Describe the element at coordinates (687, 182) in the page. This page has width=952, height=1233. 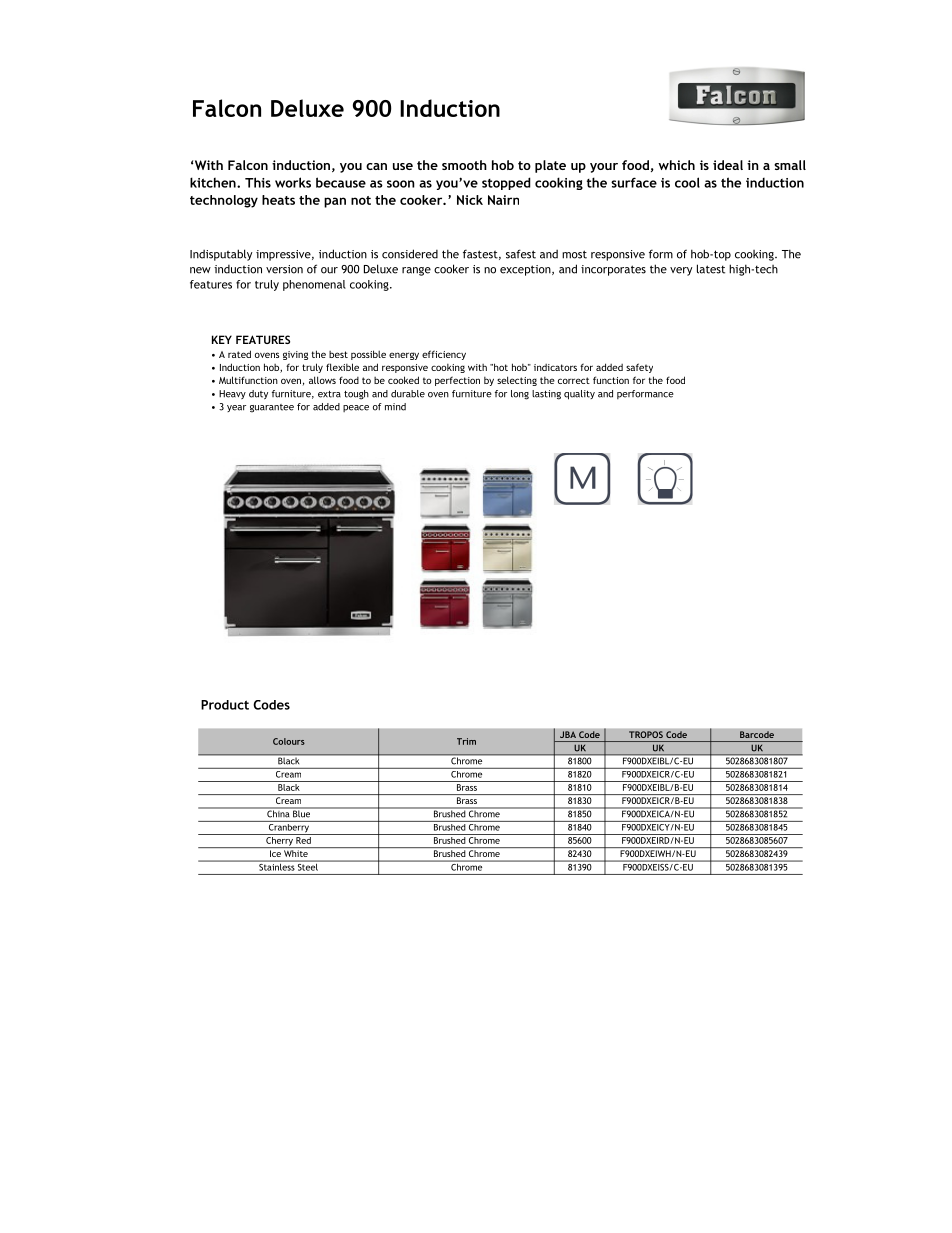
I see `cool` at that location.
